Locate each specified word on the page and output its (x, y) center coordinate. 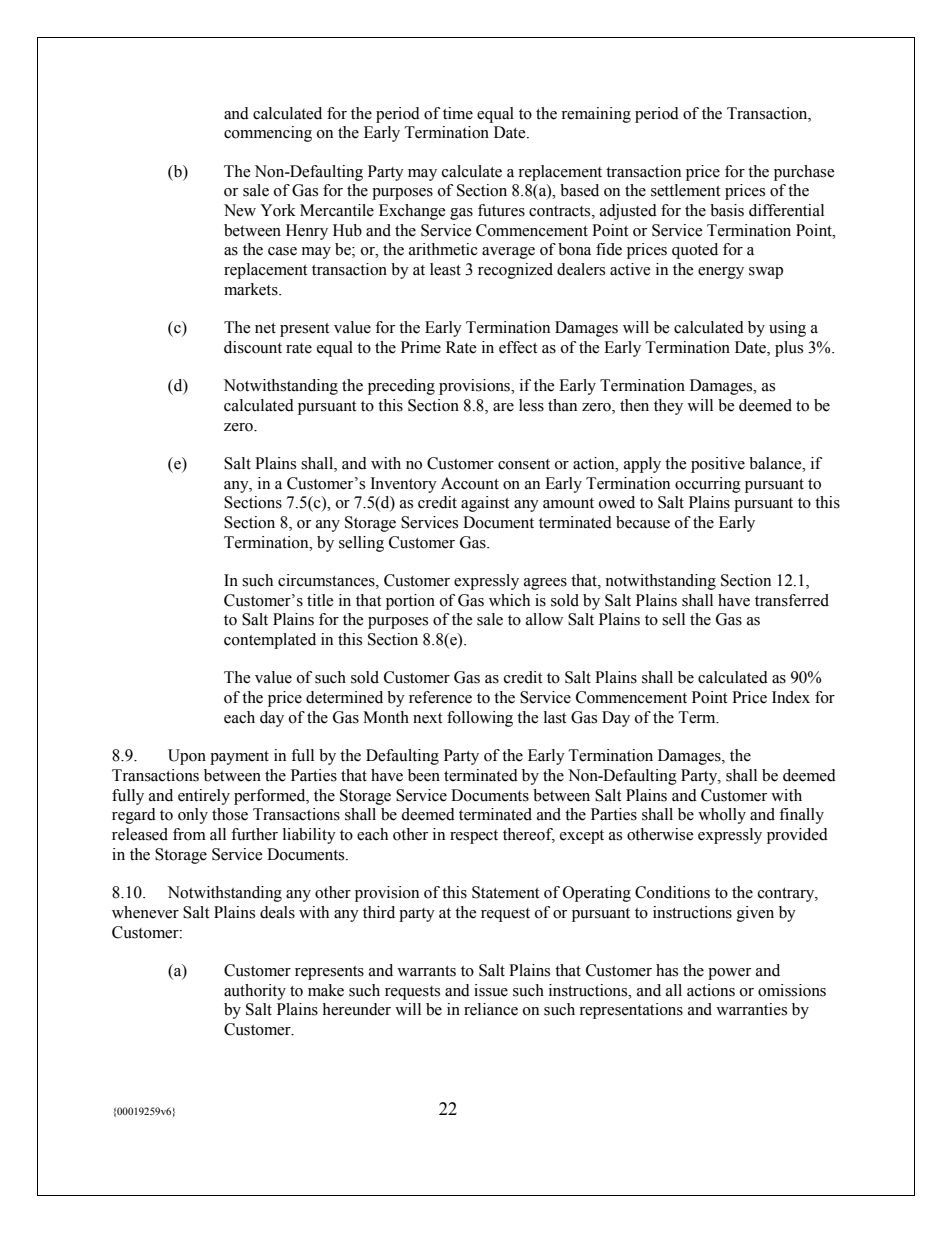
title (320, 600)
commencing (268, 134)
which (509, 600)
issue (491, 990)
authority (255, 992)
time (458, 113)
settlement (685, 190)
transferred (792, 600)
